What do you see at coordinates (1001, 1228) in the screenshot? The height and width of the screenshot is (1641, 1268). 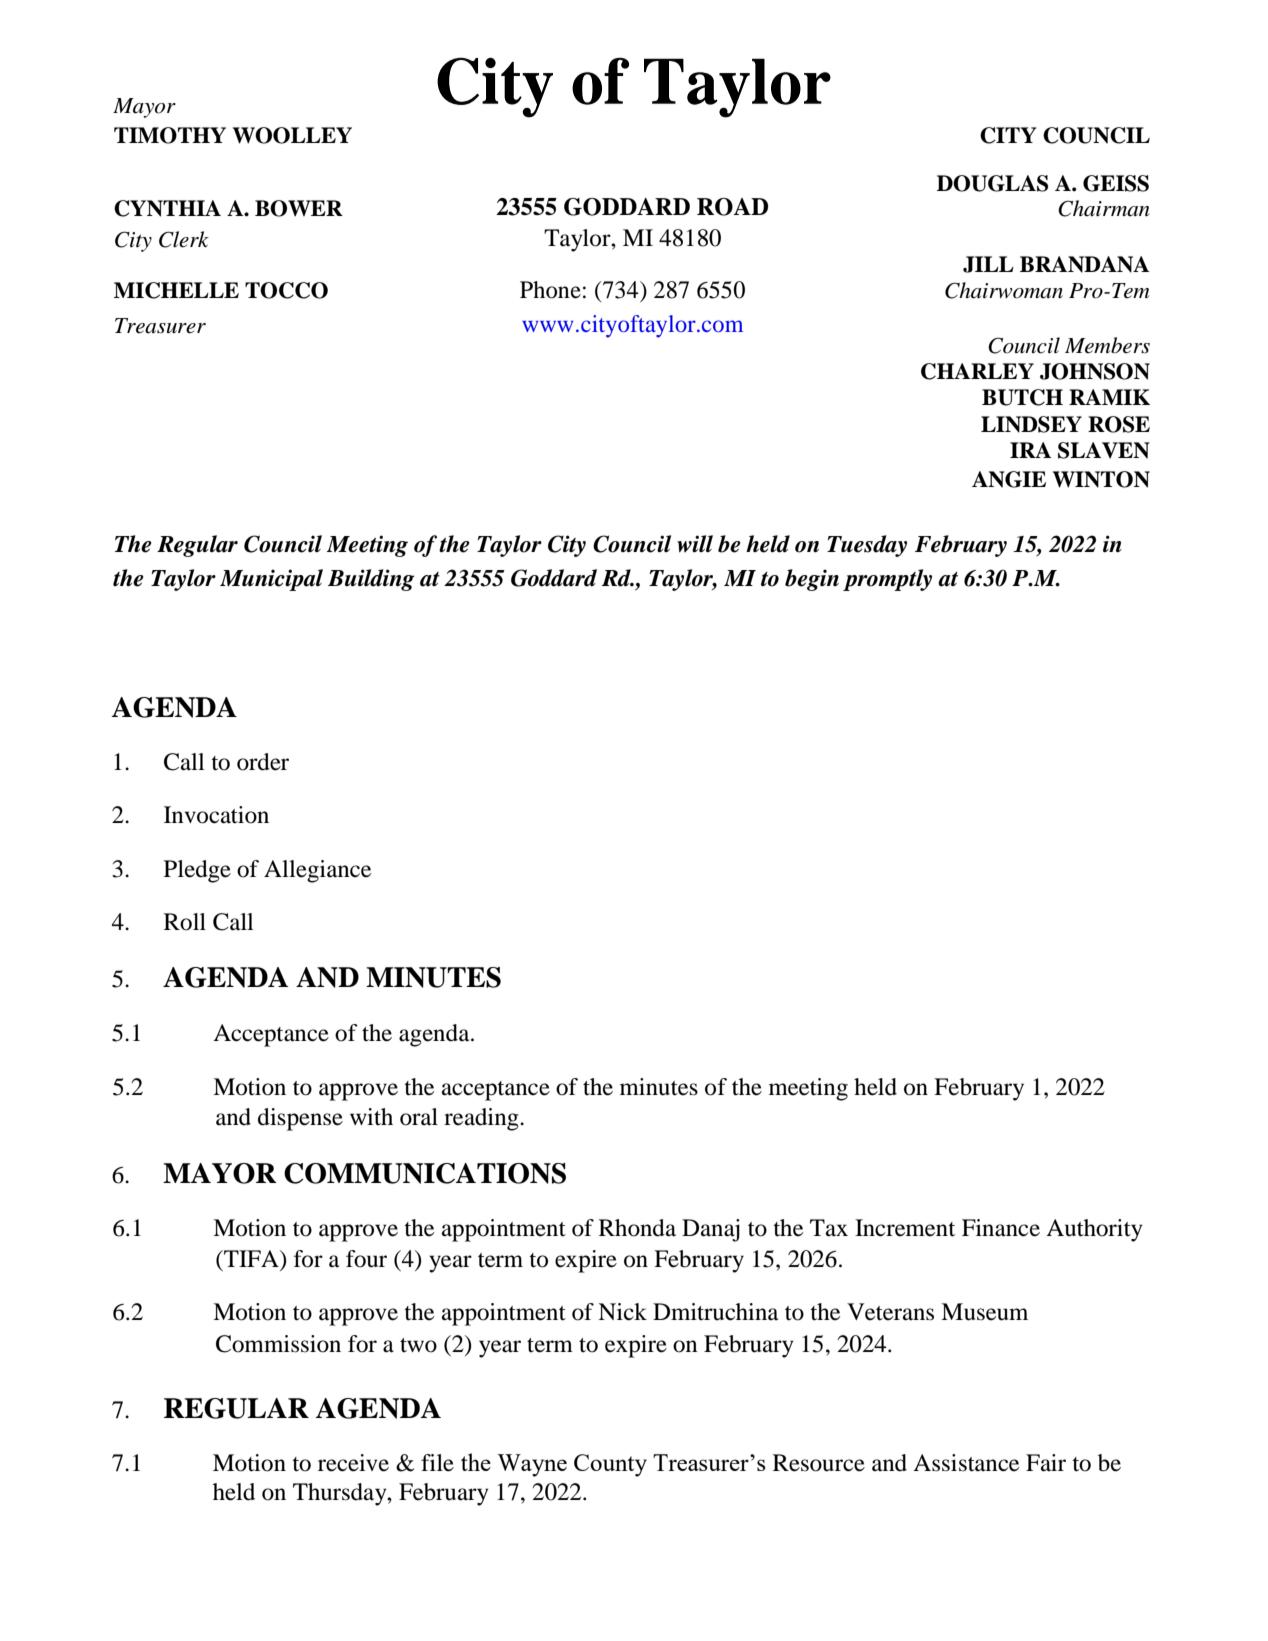 I see `Finance` at bounding box center [1001, 1228].
